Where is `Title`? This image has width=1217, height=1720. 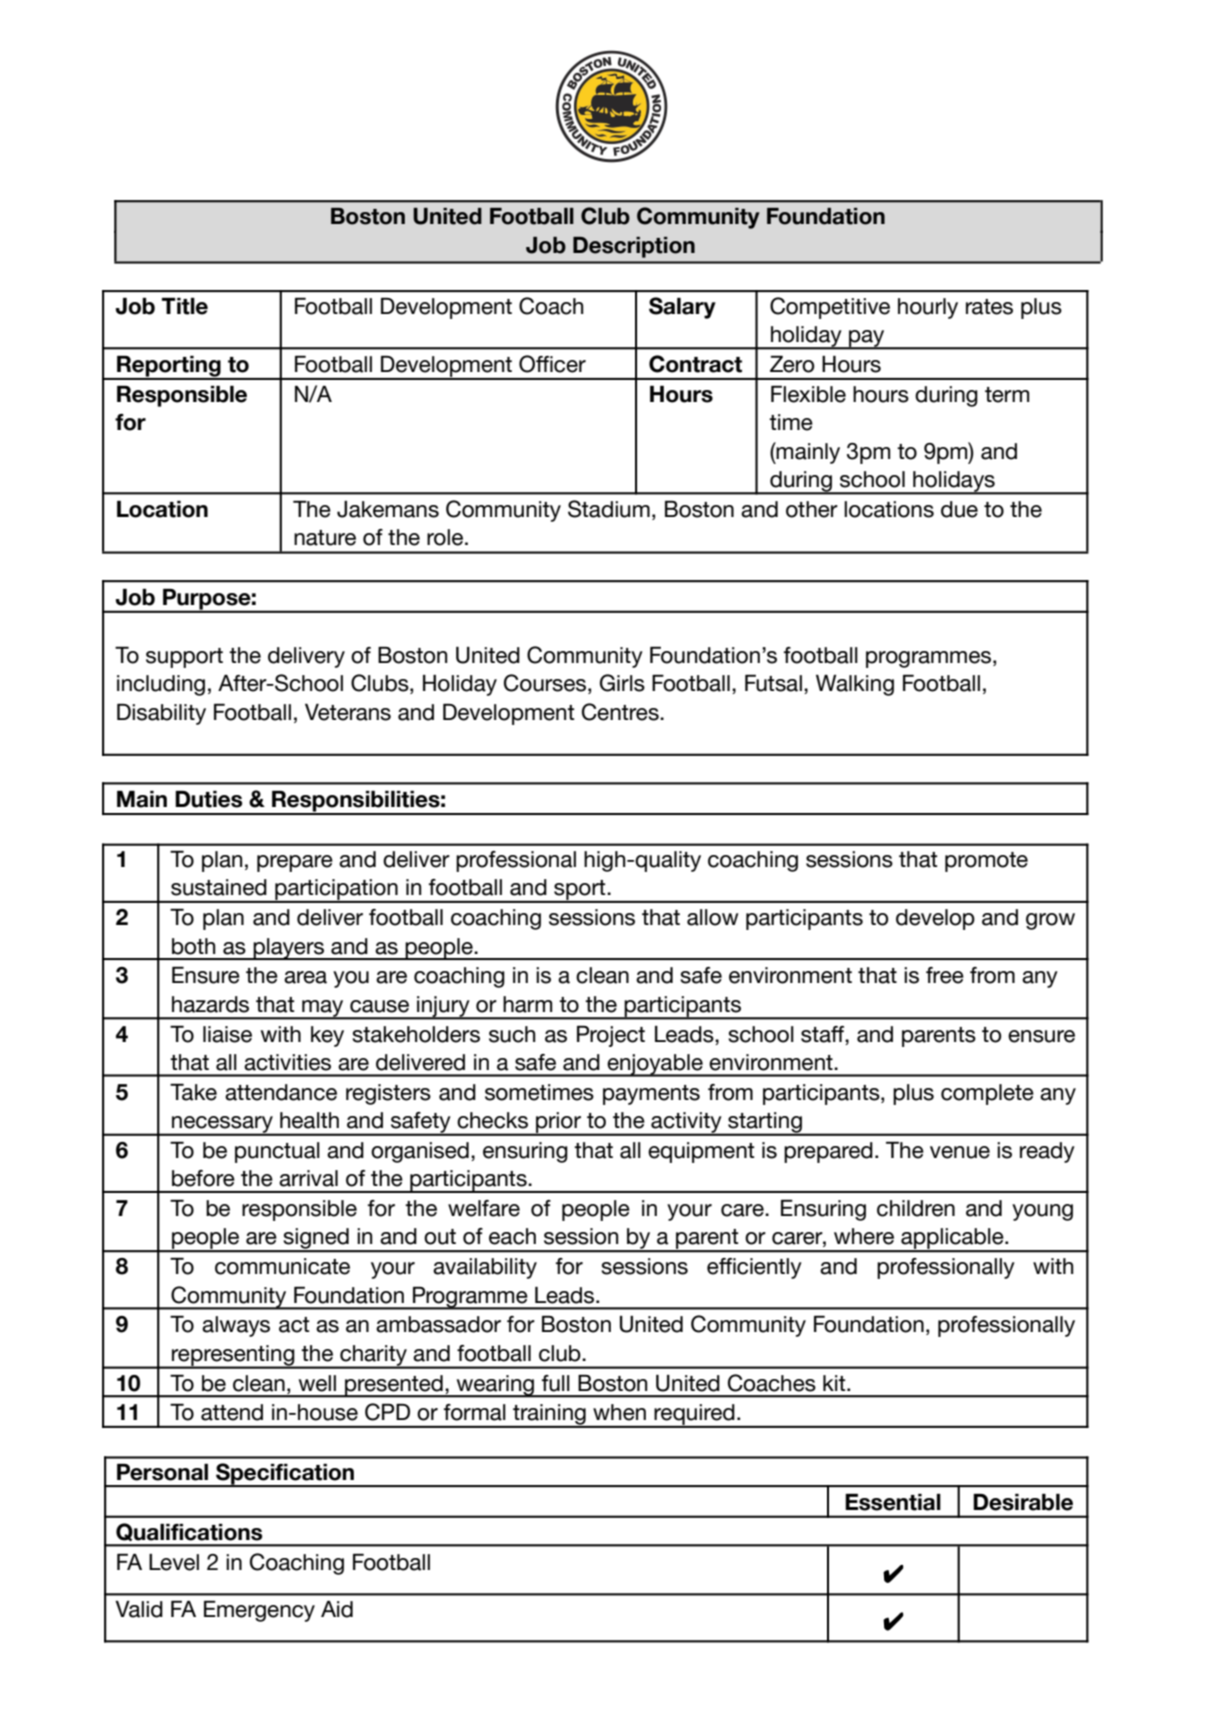 Title is located at coordinates (185, 306).
